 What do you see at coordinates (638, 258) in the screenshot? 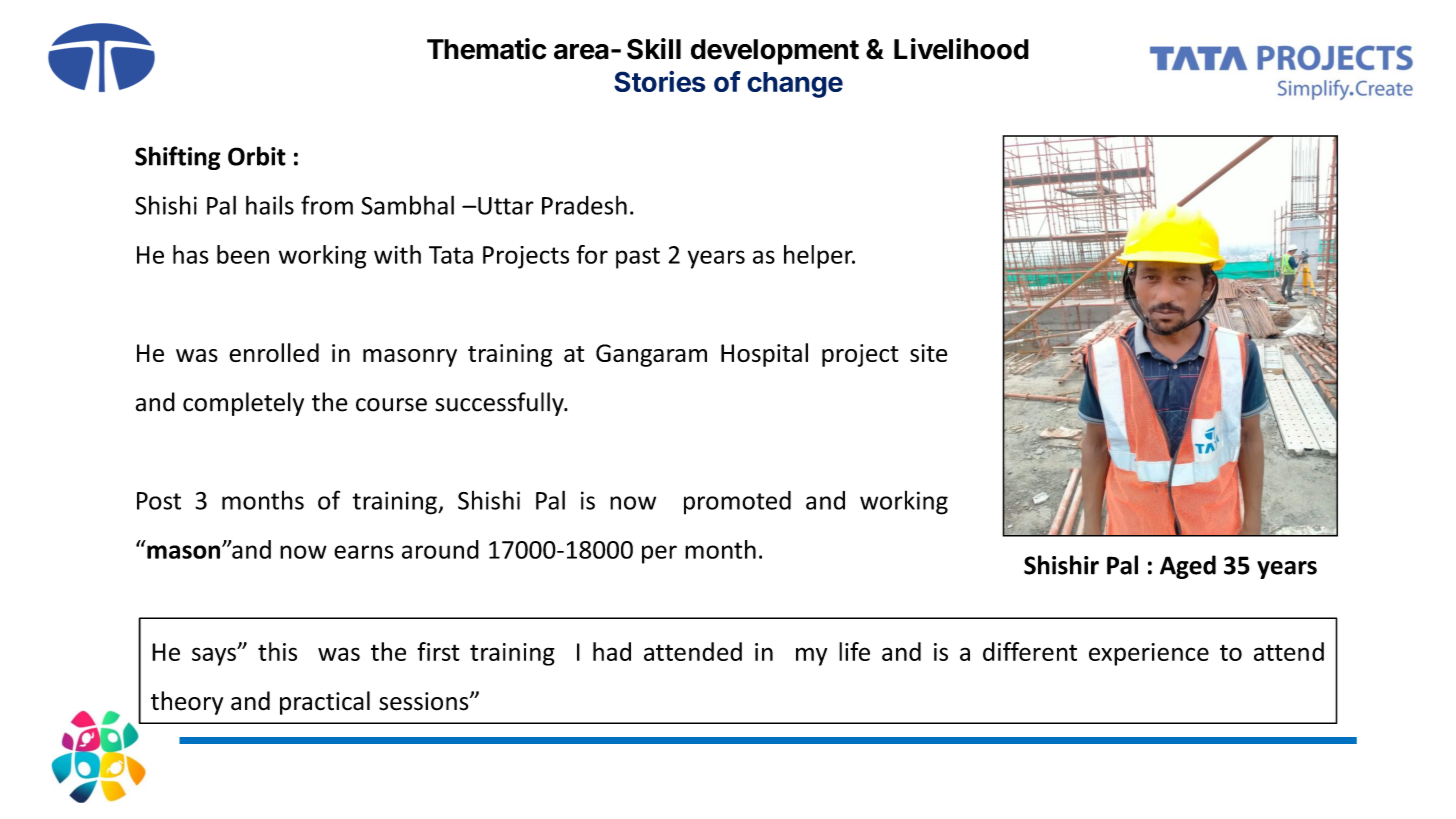
I see `past` at bounding box center [638, 258].
